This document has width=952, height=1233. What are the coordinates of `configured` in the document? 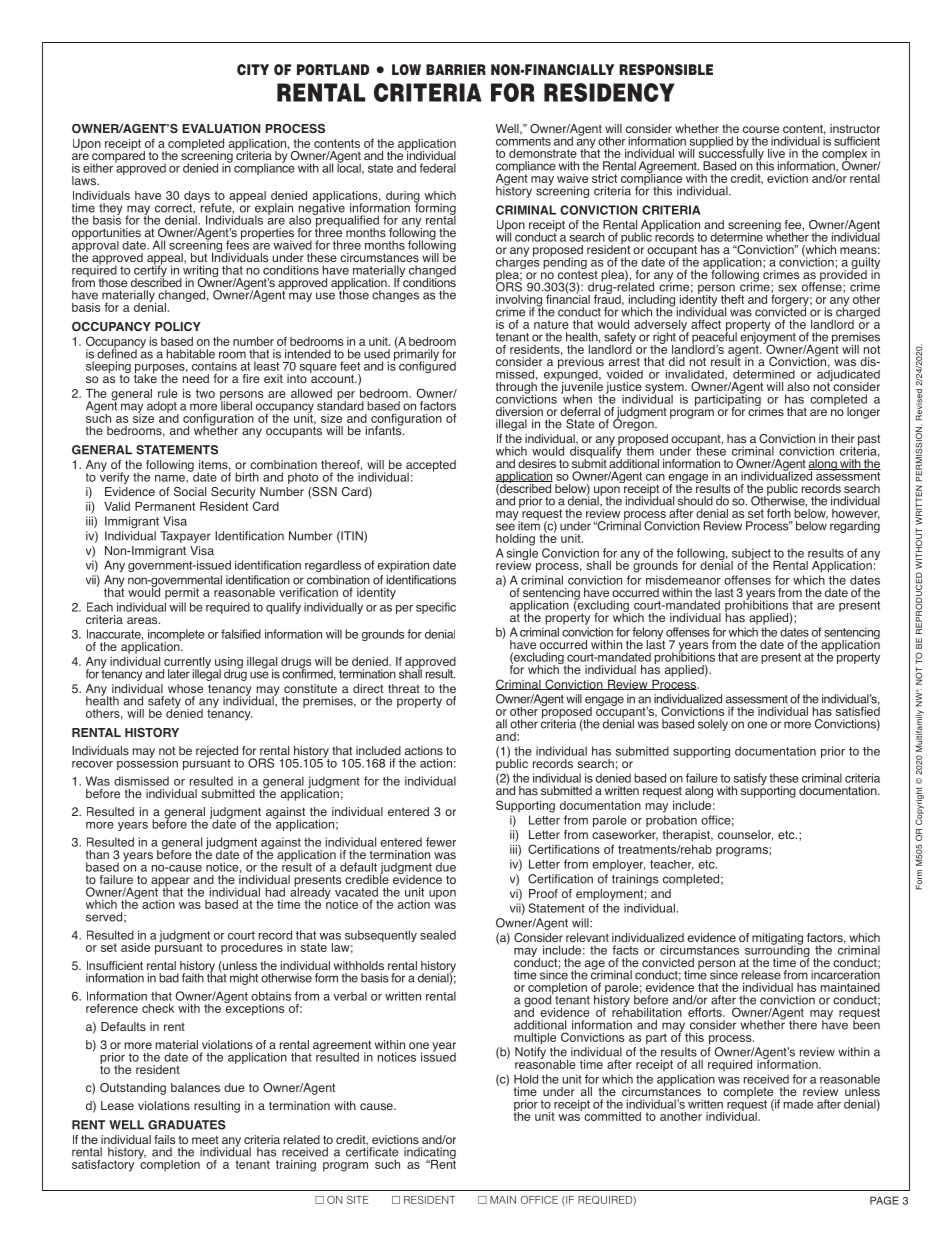 It's located at (427, 366).
